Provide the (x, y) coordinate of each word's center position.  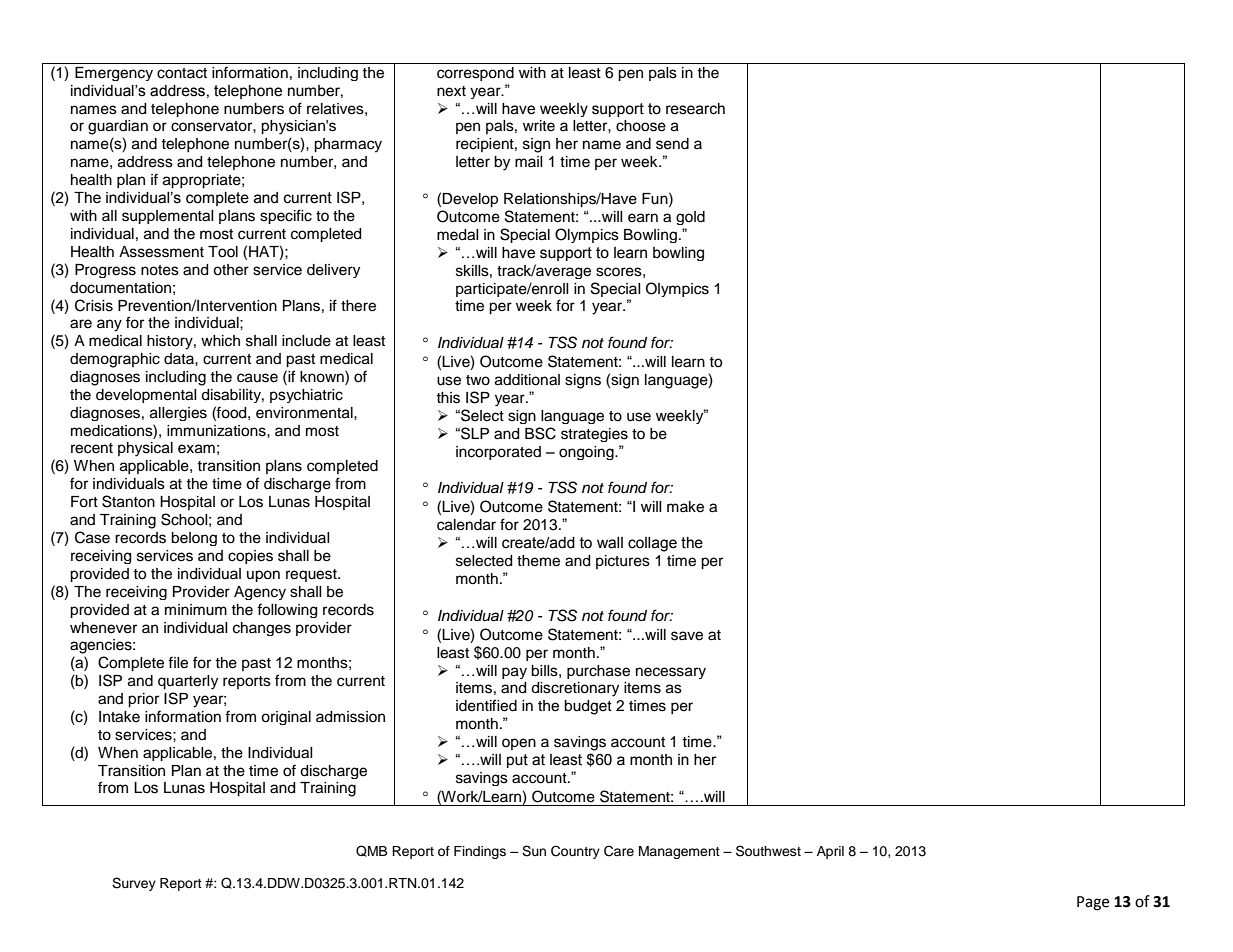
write (539, 126)
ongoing (587, 453)
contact (182, 73)
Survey (134, 884)
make (685, 507)
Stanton (128, 501)
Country (575, 852)
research (695, 109)
